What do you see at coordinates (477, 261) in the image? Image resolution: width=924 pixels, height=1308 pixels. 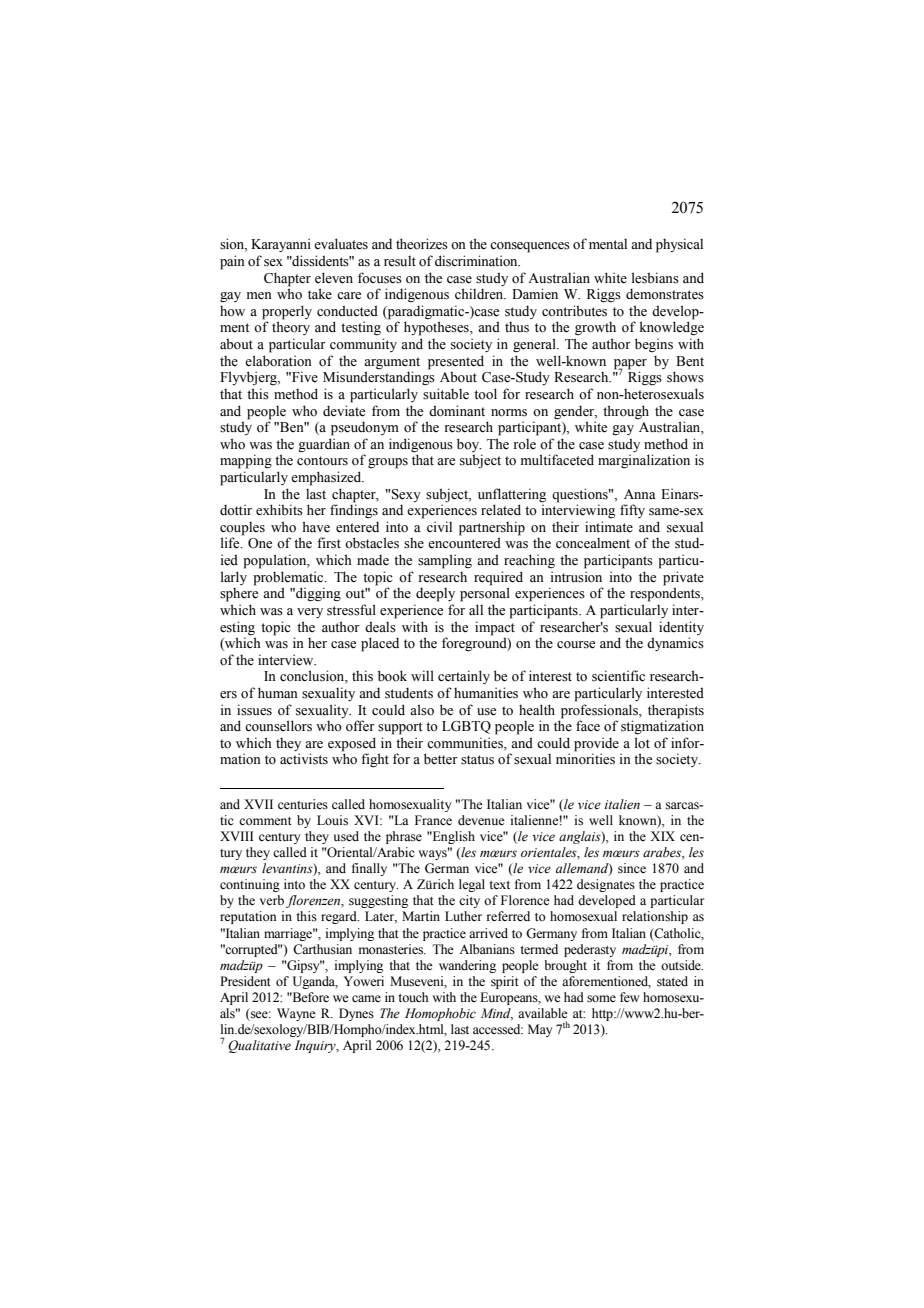 I see `discrimination` at bounding box center [477, 261].
